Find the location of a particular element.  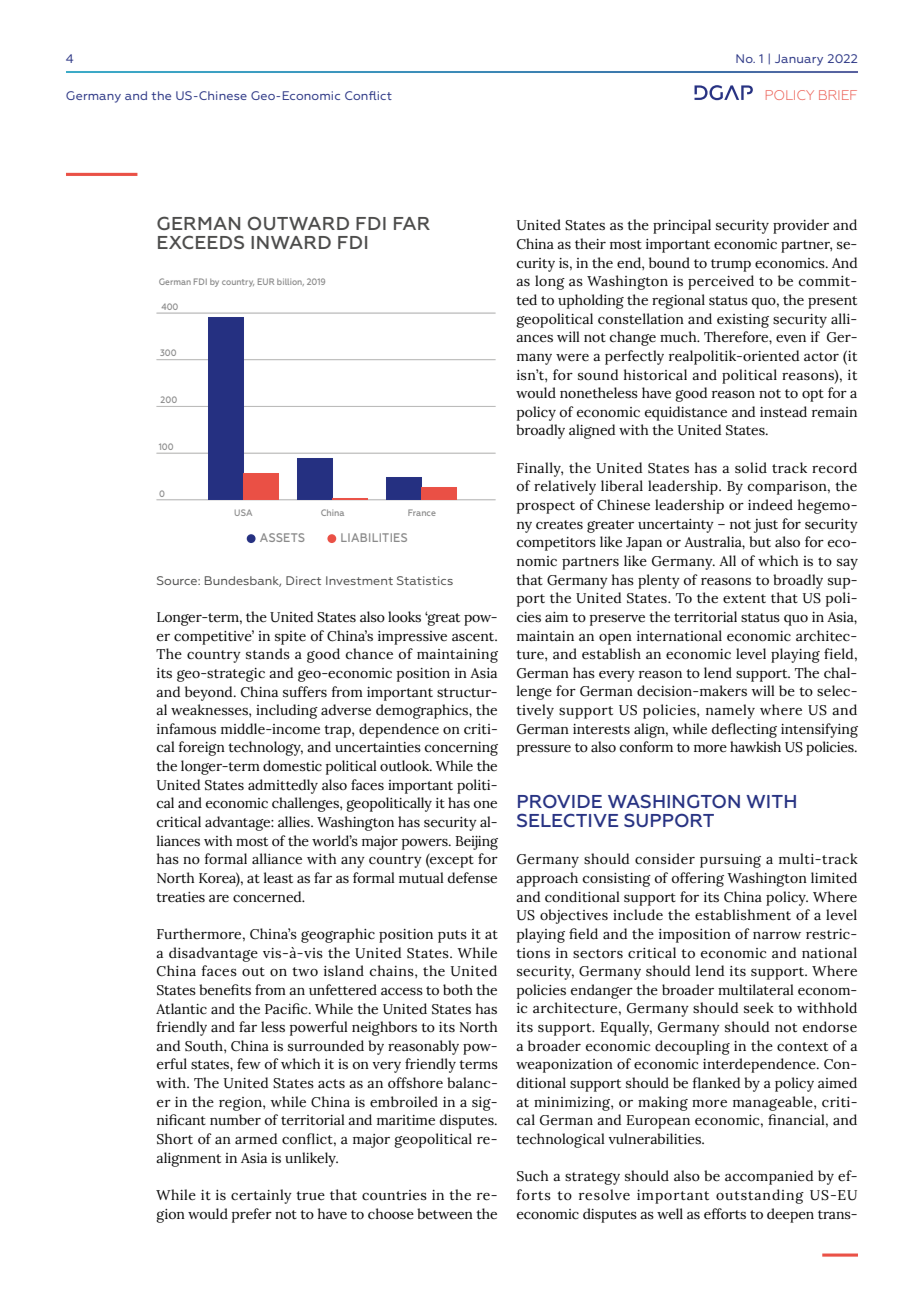

extent is located at coordinates (744, 599).
